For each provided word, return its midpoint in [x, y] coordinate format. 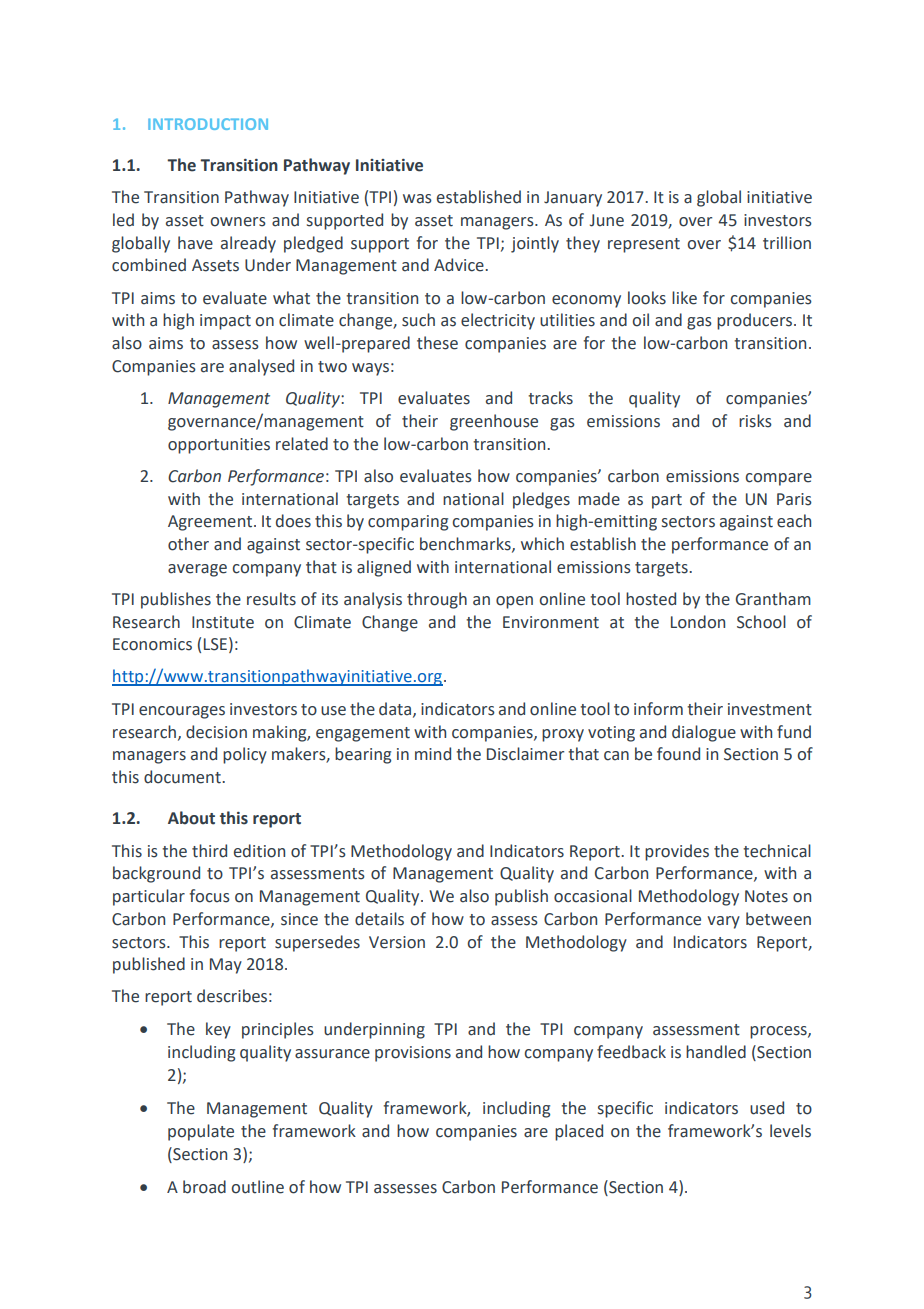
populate [201, 1132]
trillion [787, 243]
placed [579, 1132]
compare [778, 479]
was [417, 199]
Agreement [210, 523]
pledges [541, 500]
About [191, 818]
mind [433, 754]
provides [677, 852]
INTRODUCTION [208, 124]
